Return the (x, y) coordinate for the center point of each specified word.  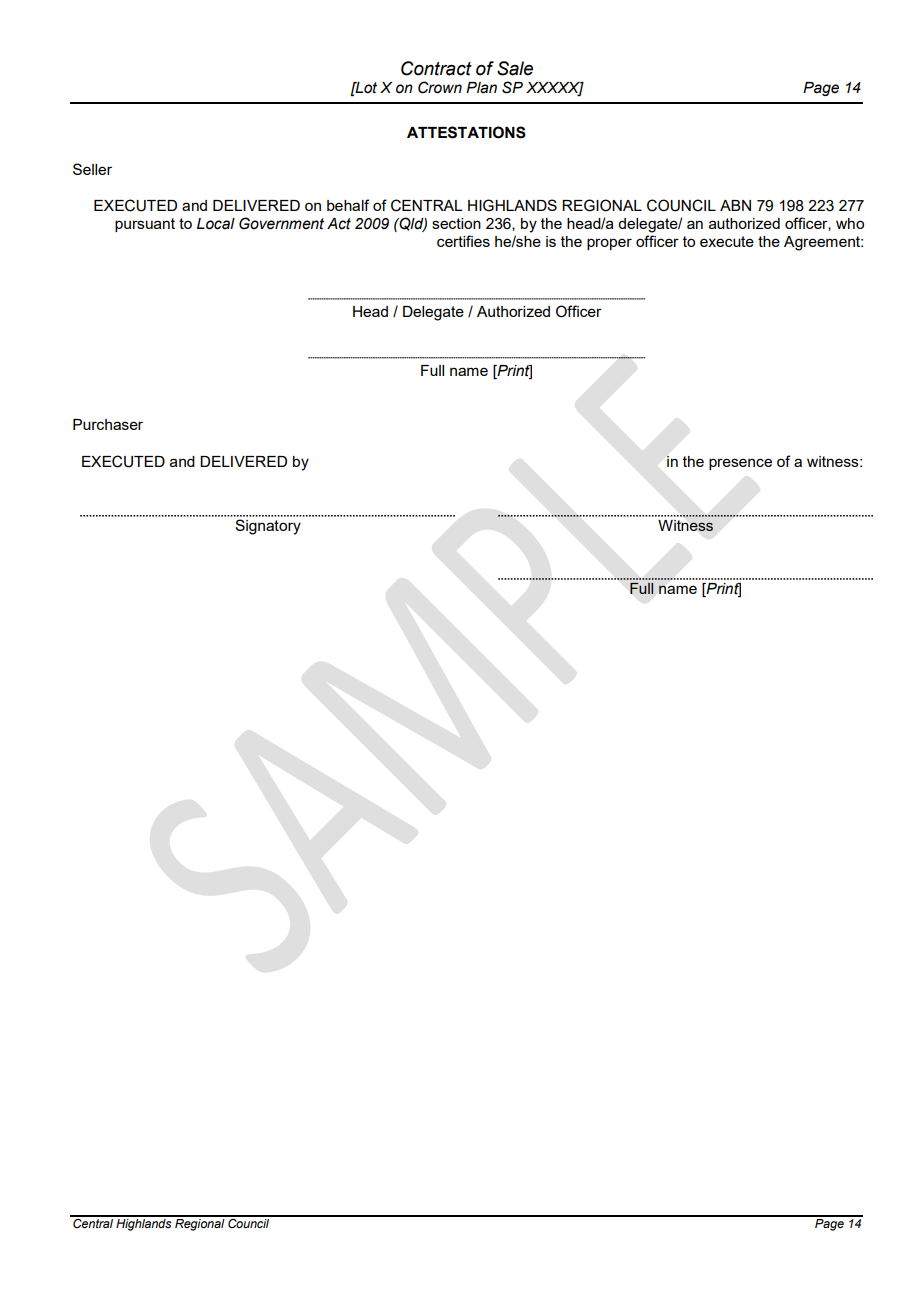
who (850, 223)
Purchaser (108, 424)
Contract (436, 68)
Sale (515, 68)
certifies (463, 241)
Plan (481, 88)
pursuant (145, 225)
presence (740, 464)
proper (609, 244)
